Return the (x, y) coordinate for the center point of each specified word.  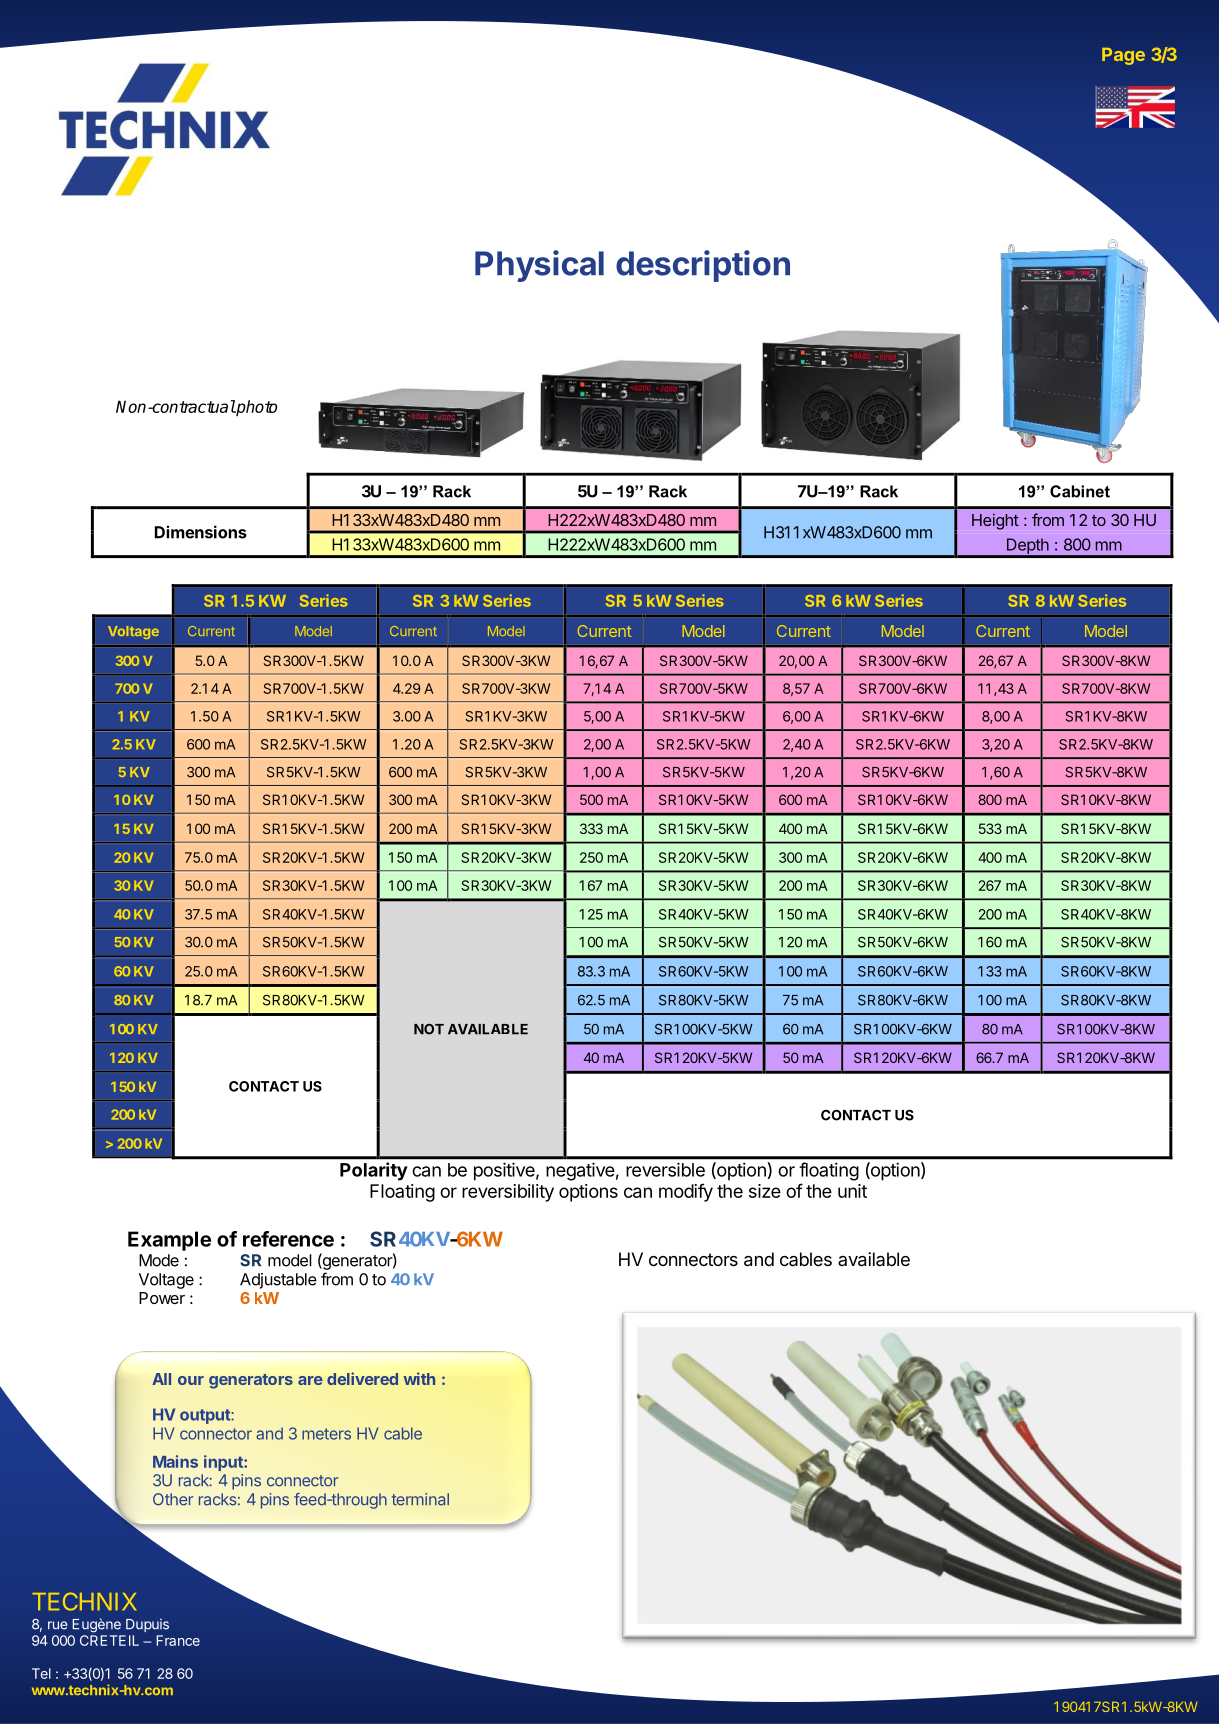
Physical (539, 266)
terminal (420, 1499)
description (703, 266)
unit (852, 1191)
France (178, 1640)
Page (1123, 56)
